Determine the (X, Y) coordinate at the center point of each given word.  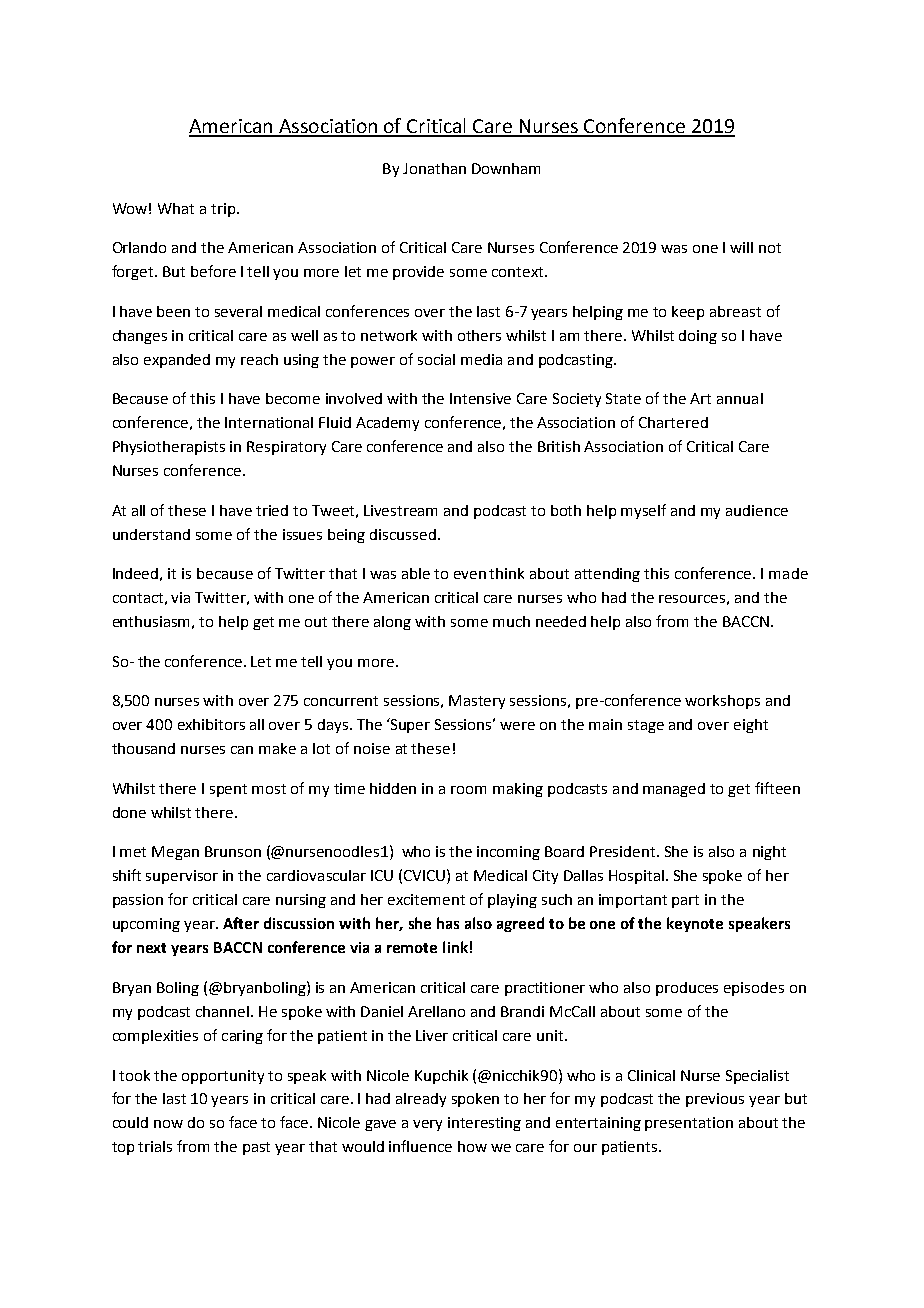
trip (224, 210)
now (168, 1124)
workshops (722, 702)
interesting (484, 1124)
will (741, 247)
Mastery (477, 702)
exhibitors (211, 724)
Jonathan (434, 168)
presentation (689, 1124)
